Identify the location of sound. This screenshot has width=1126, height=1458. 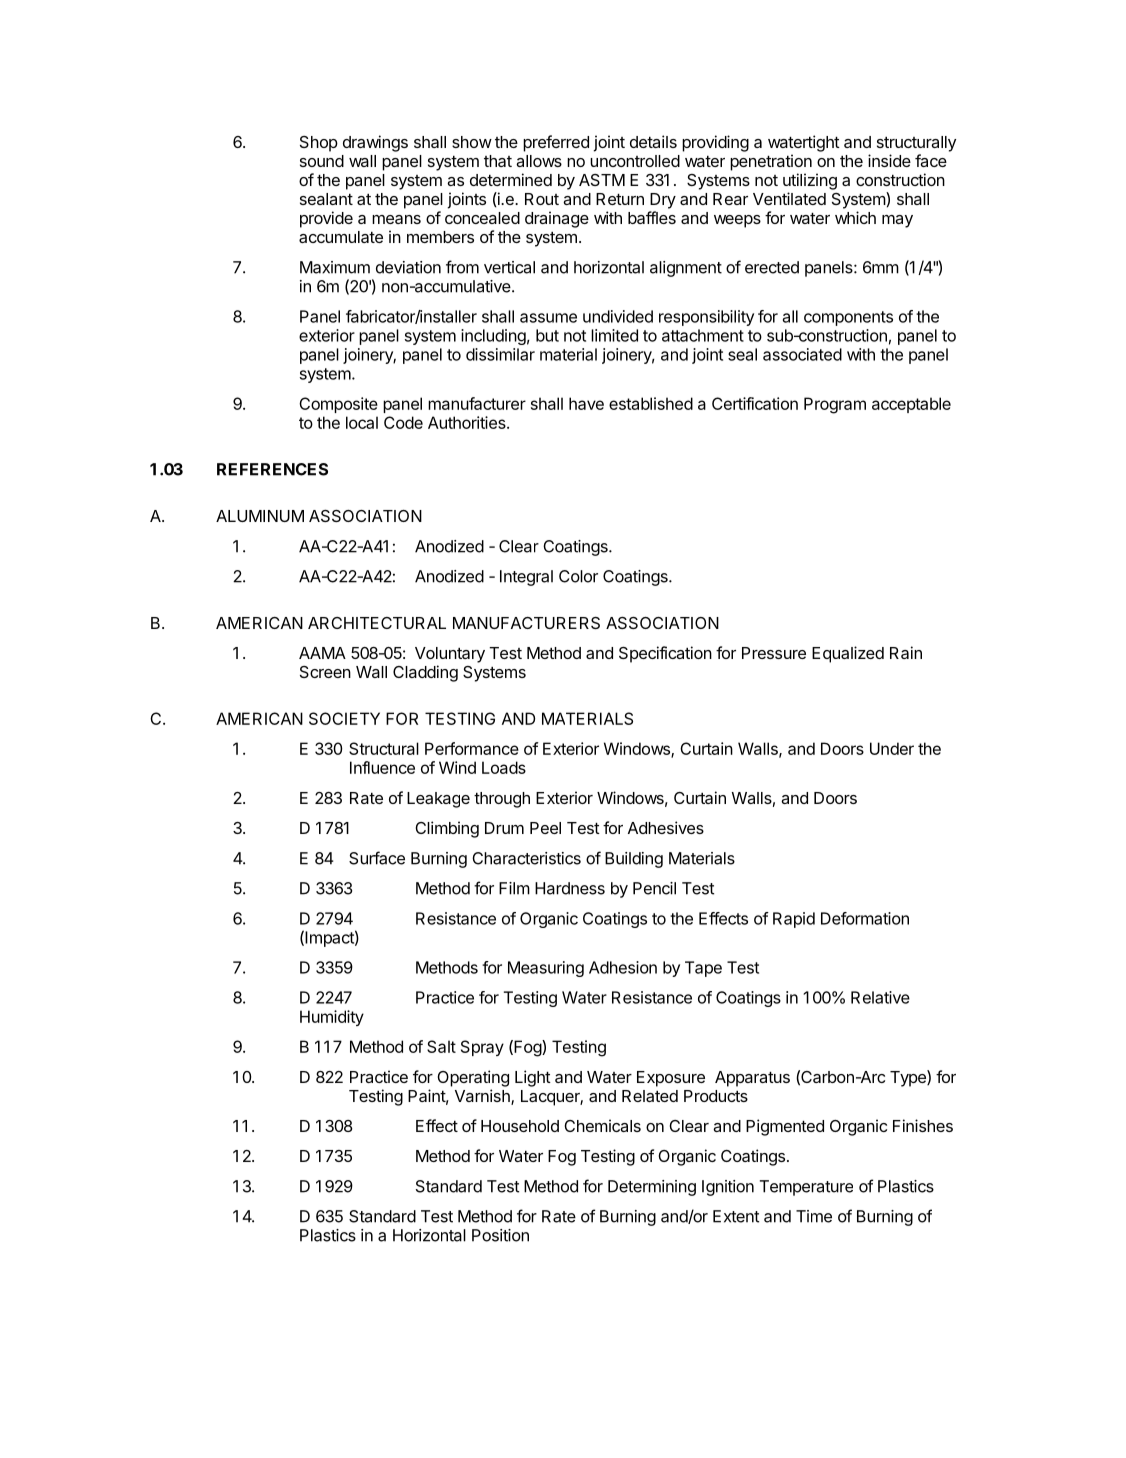
(322, 161).
